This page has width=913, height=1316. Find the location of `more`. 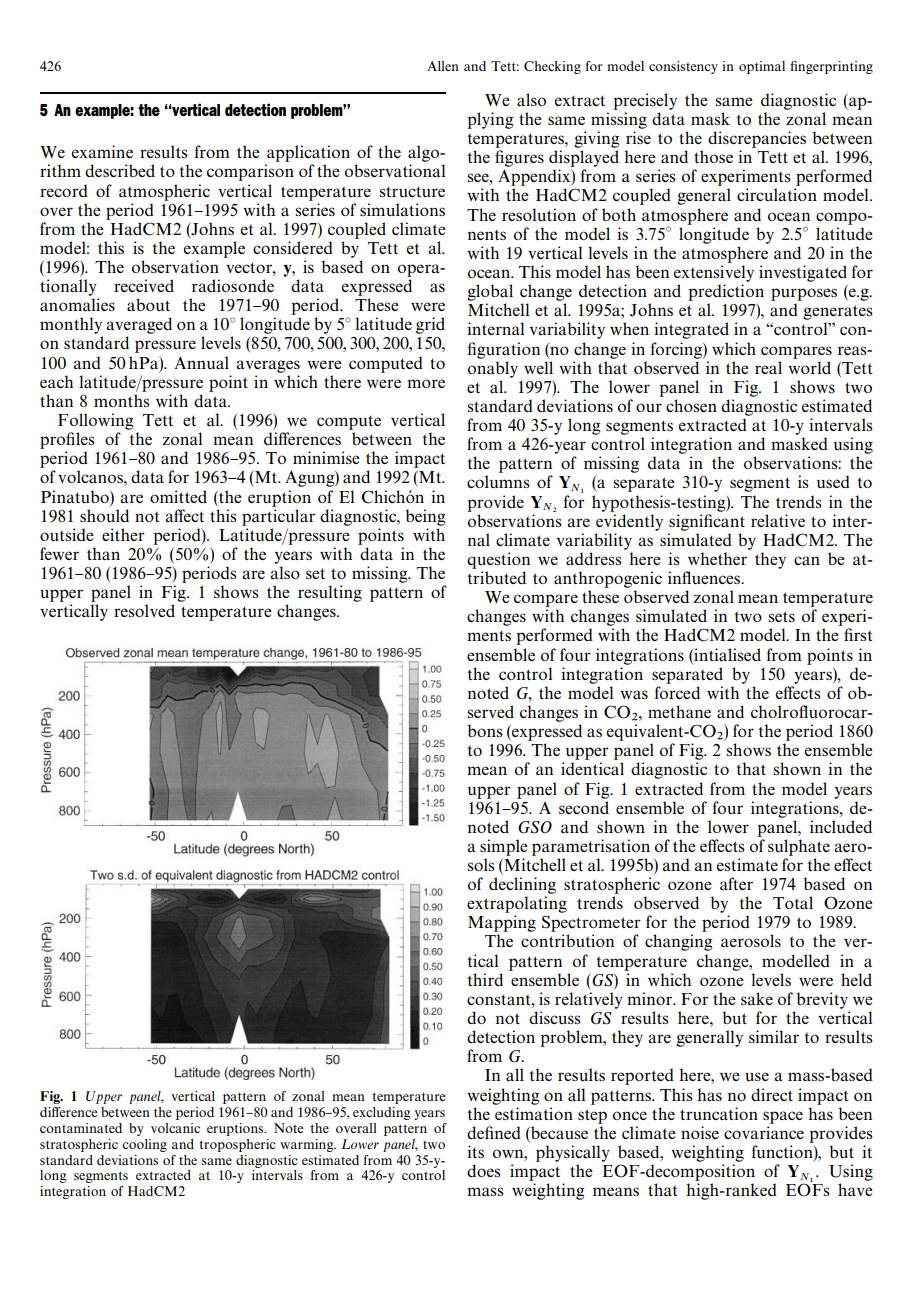

more is located at coordinates (426, 383).
